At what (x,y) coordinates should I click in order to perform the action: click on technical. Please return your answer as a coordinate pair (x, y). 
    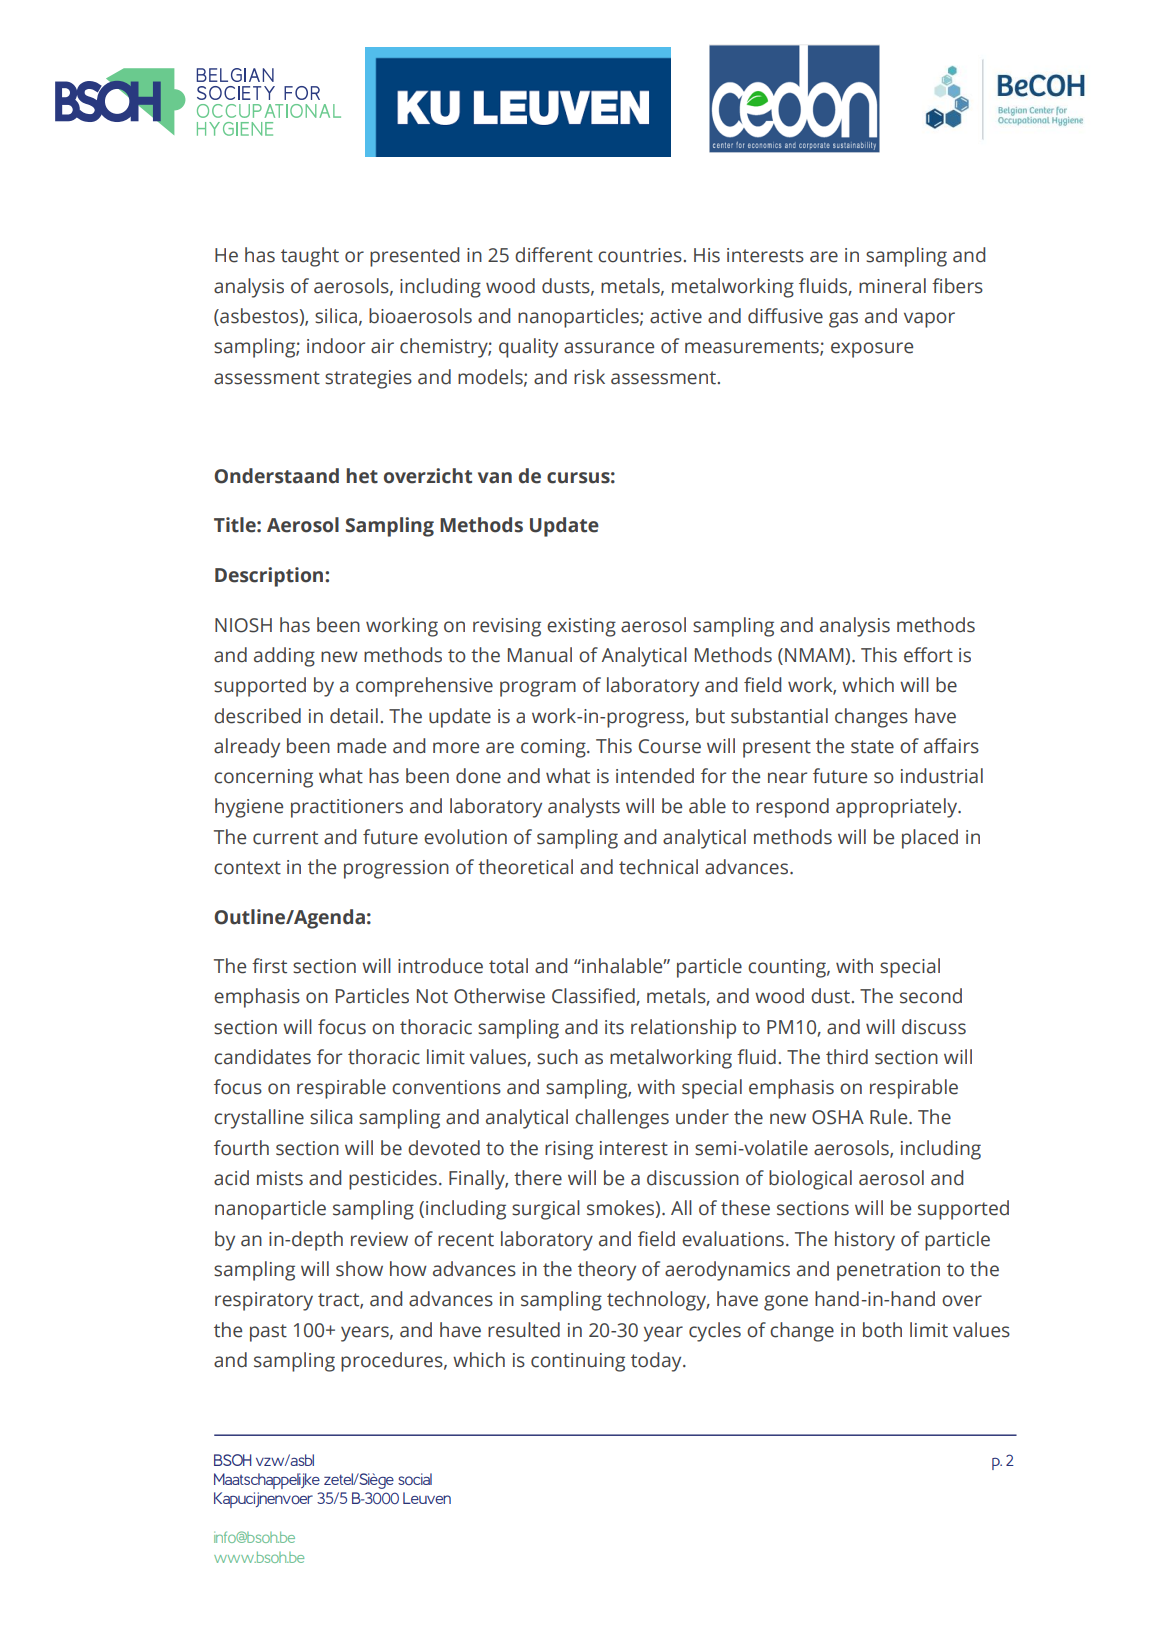
    Looking at the image, I should click on (658, 867).
